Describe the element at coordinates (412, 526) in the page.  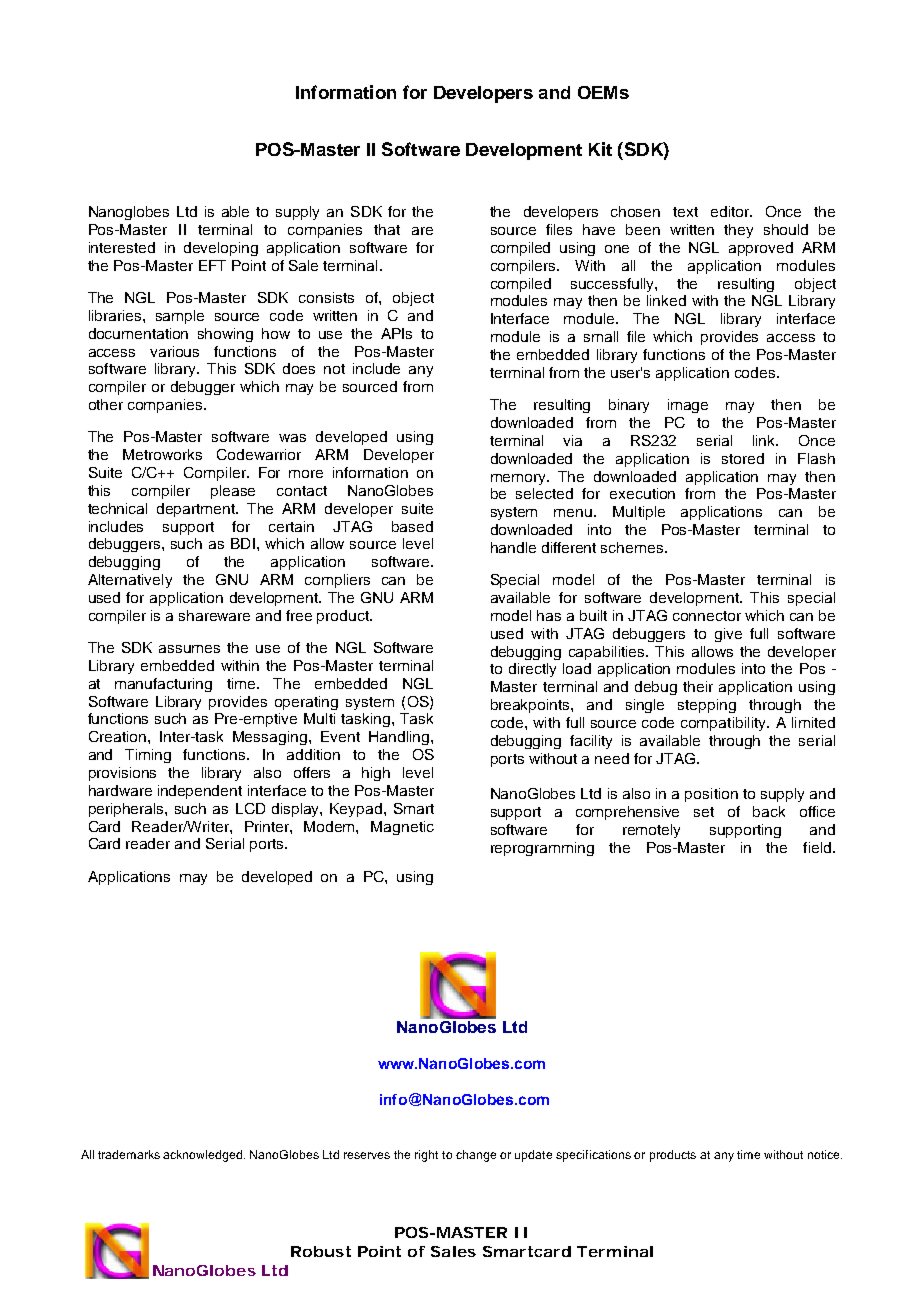
I see `based` at that location.
